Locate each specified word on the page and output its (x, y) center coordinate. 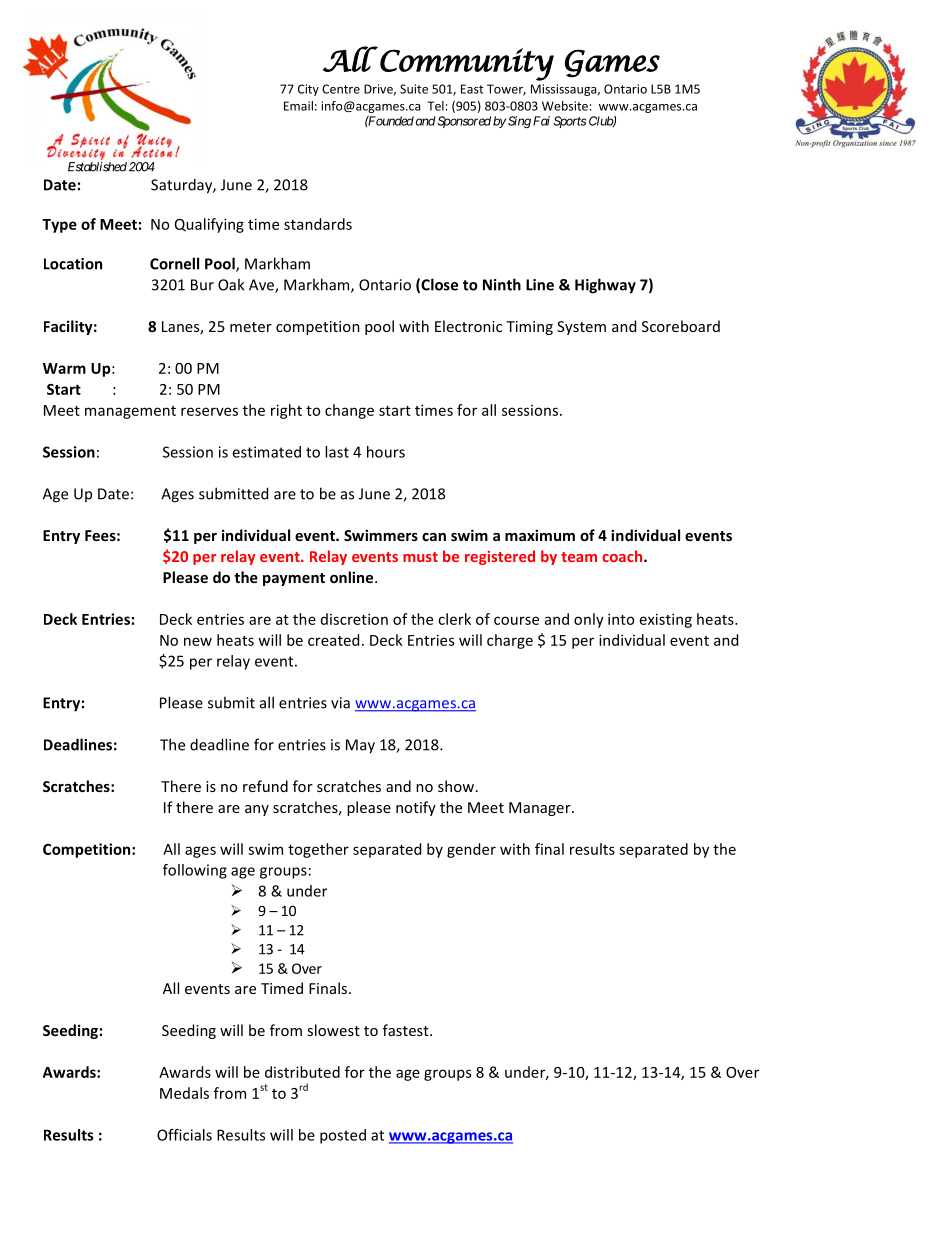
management (130, 412)
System (581, 328)
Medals (184, 1093)
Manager (541, 809)
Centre (341, 89)
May (360, 746)
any (257, 810)
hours (386, 452)
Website (565, 106)
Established (97, 167)
